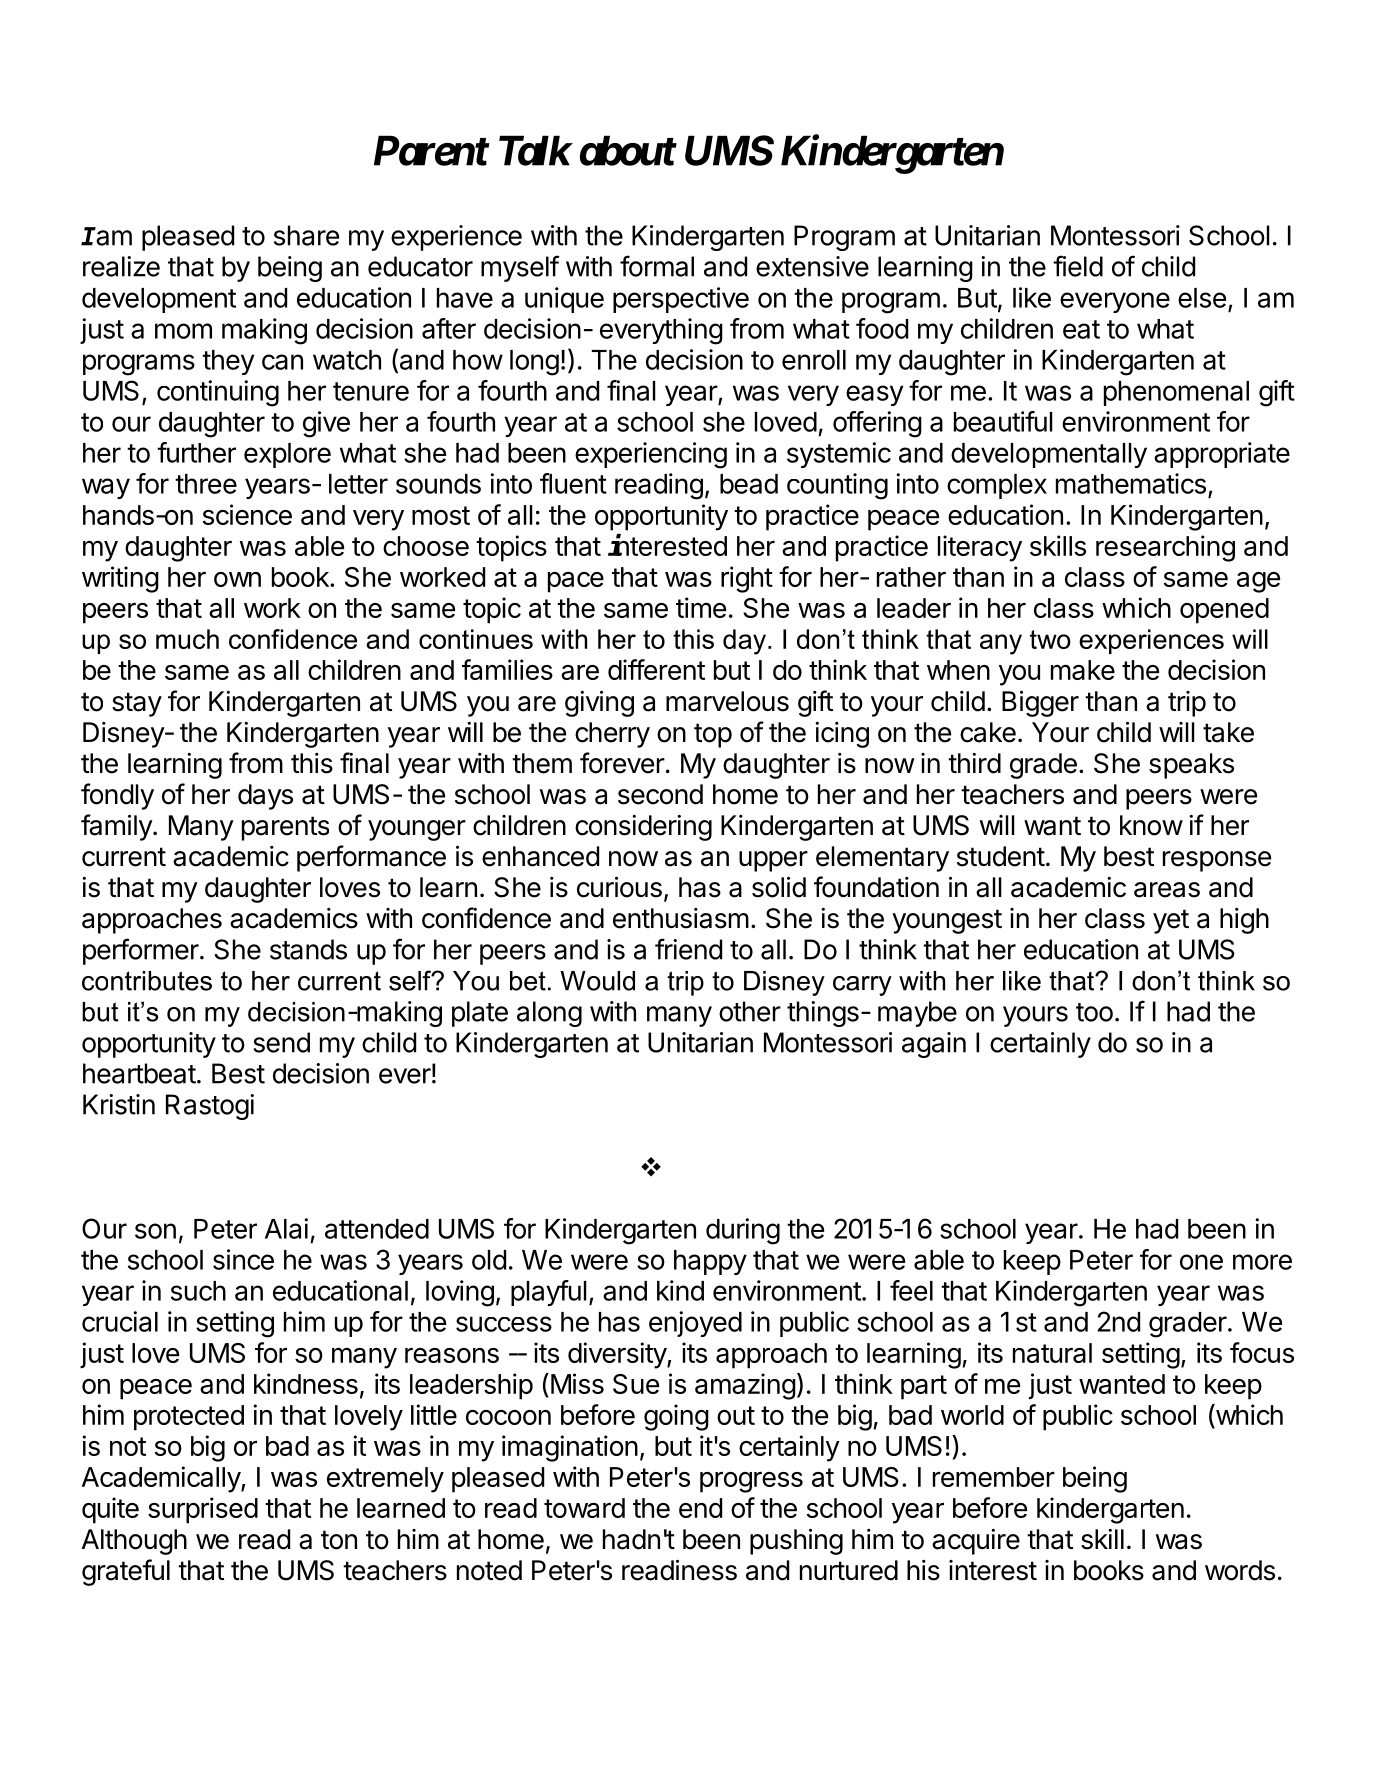 Image resolution: width=1376 pixels, height=1781 pixels. I want to click on share, so click(306, 235).
